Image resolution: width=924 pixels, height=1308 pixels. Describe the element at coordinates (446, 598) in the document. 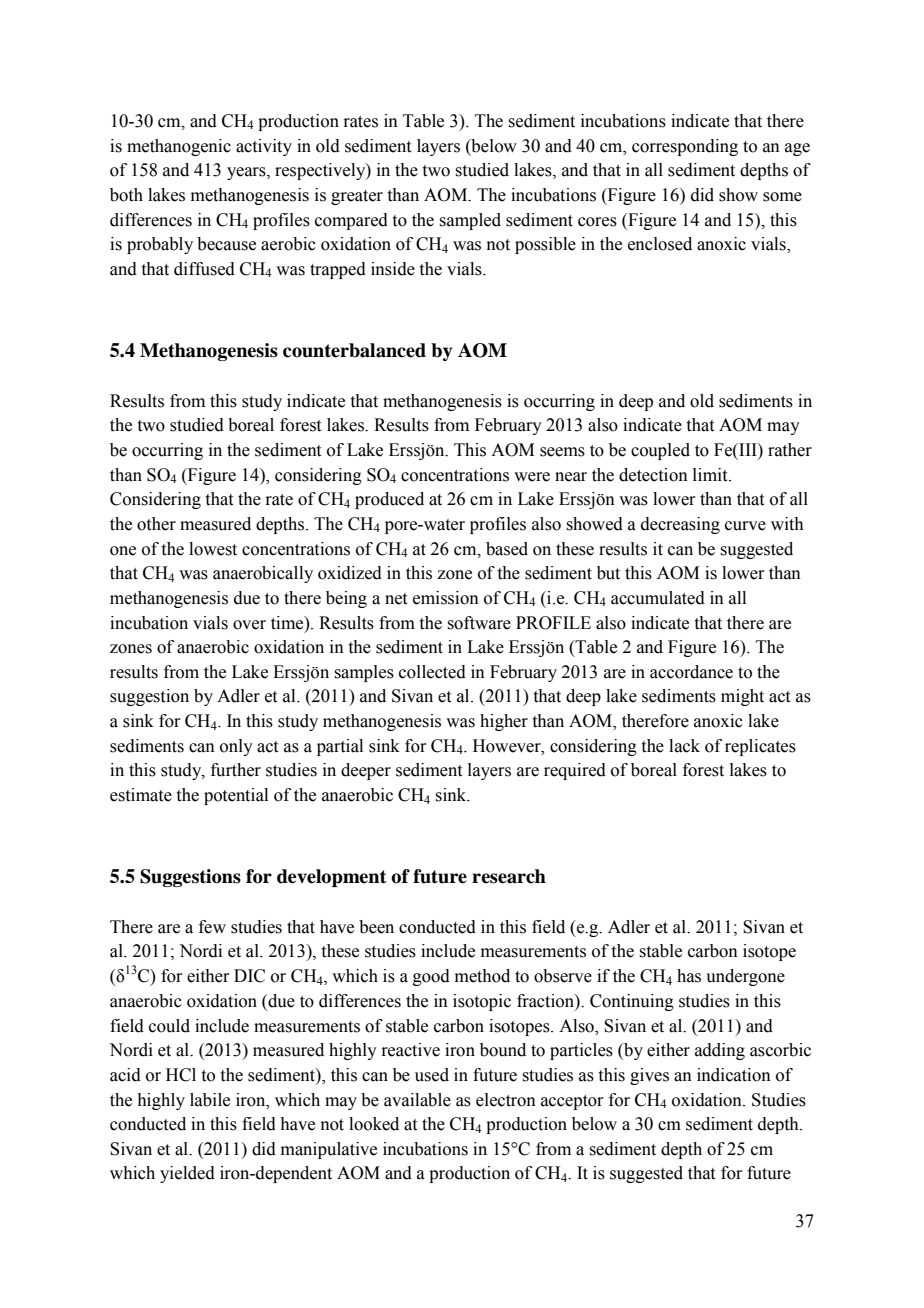

I see `emission` at that location.
